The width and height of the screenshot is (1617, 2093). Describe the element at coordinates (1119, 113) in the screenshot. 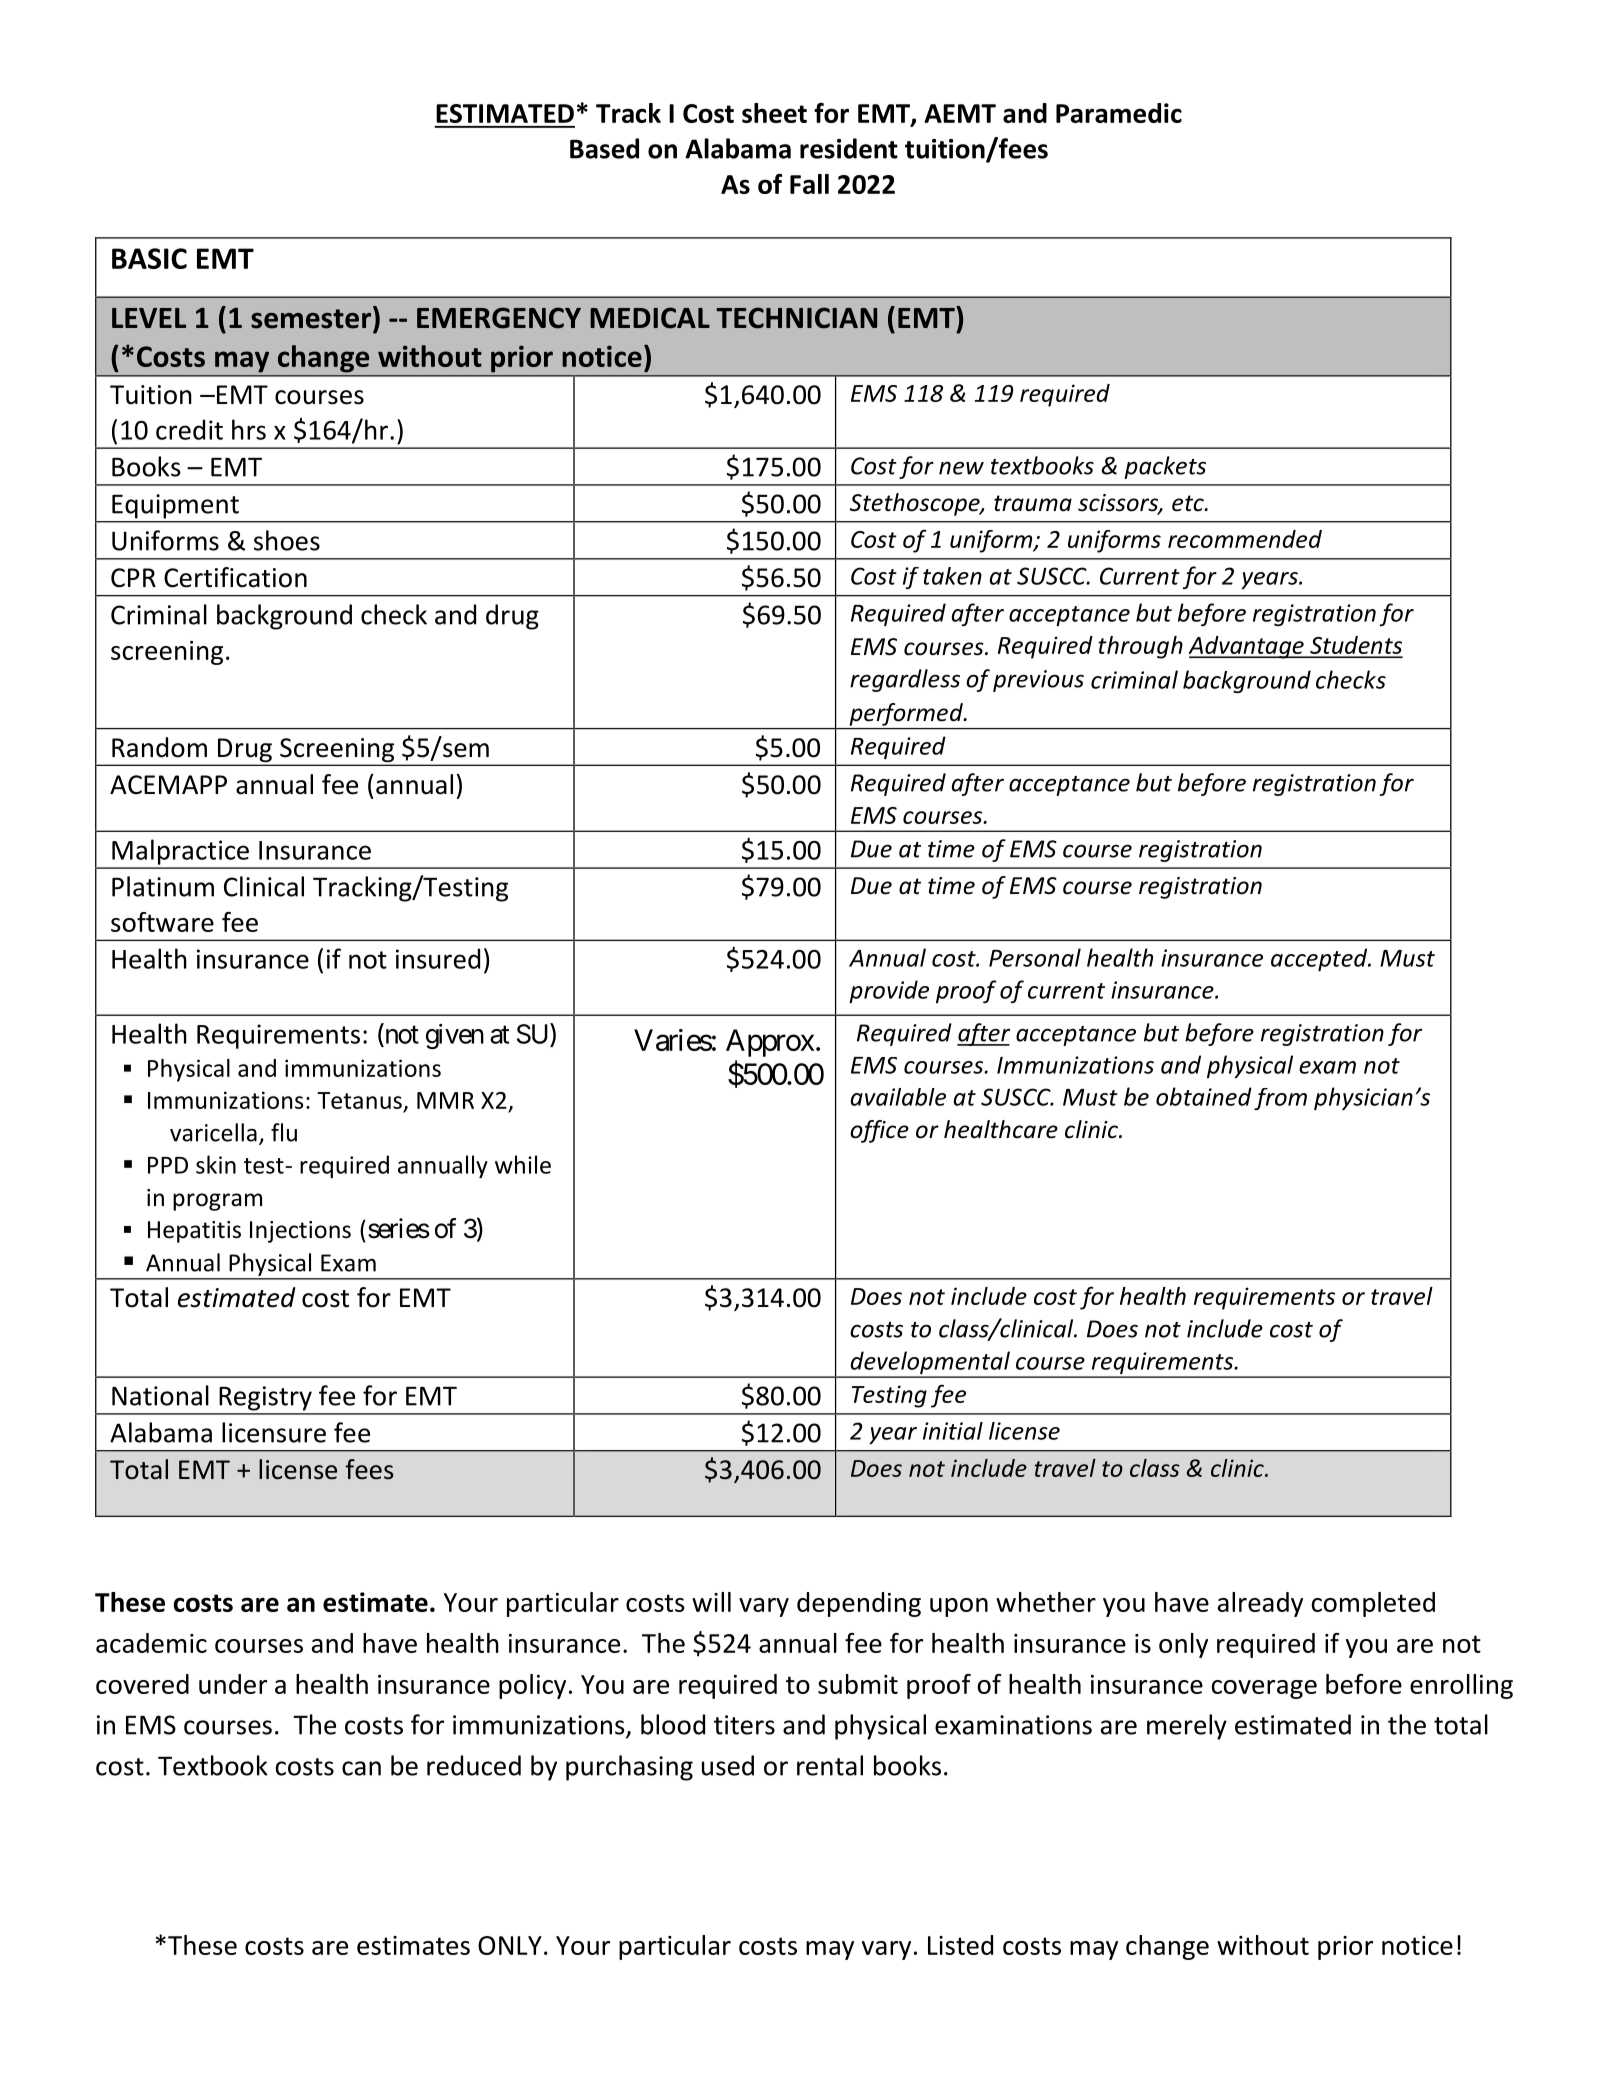

I see `Paramedic` at that location.
